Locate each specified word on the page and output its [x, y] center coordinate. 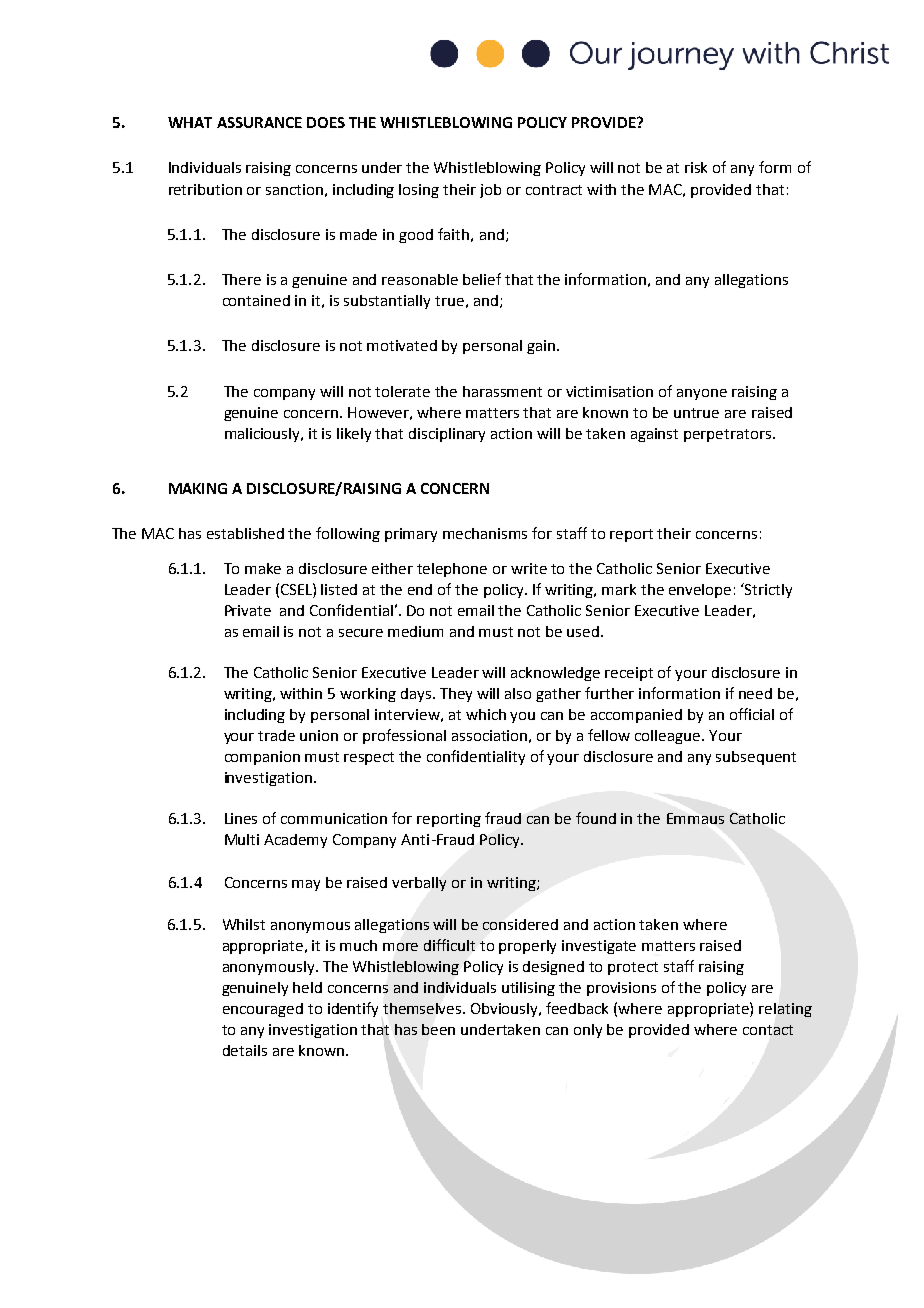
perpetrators [729, 435]
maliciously [264, 435]
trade [276, 735]
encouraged [263, 1010]
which [486, 714]
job [490, 191]
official [752, 714]
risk [696, 167]
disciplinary [447, 435]
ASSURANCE [259, 122]
